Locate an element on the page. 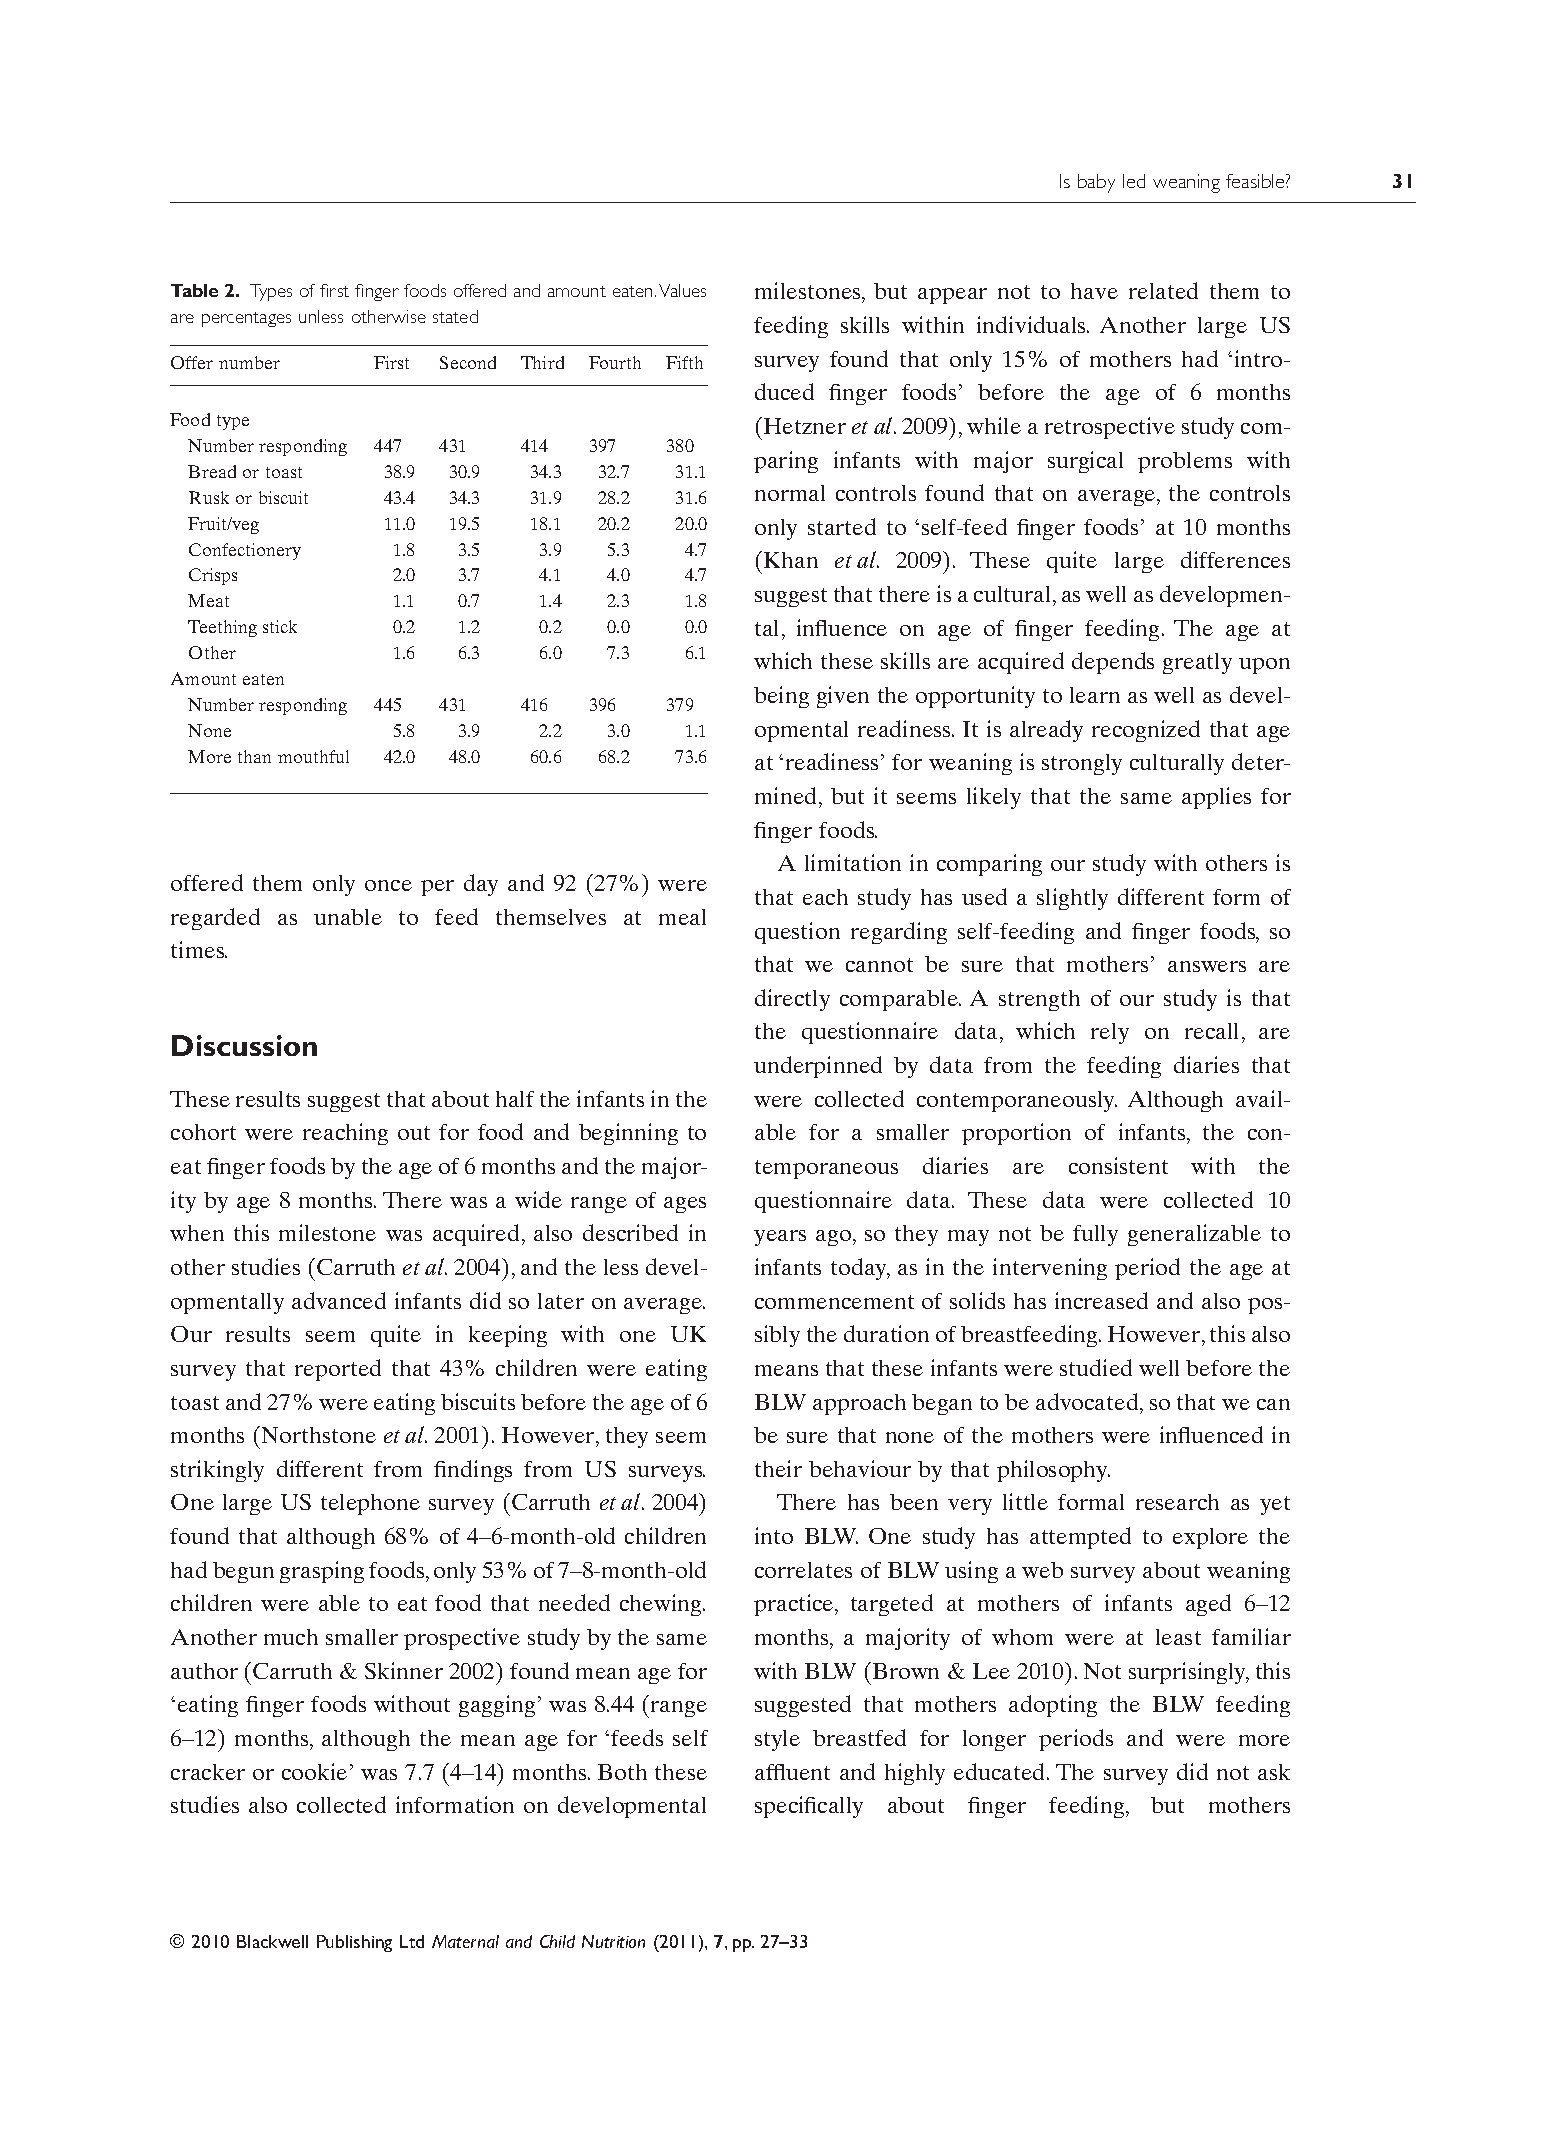 This document has height=2132, width=1544. commencement is located at coordinates (834, 1302).
